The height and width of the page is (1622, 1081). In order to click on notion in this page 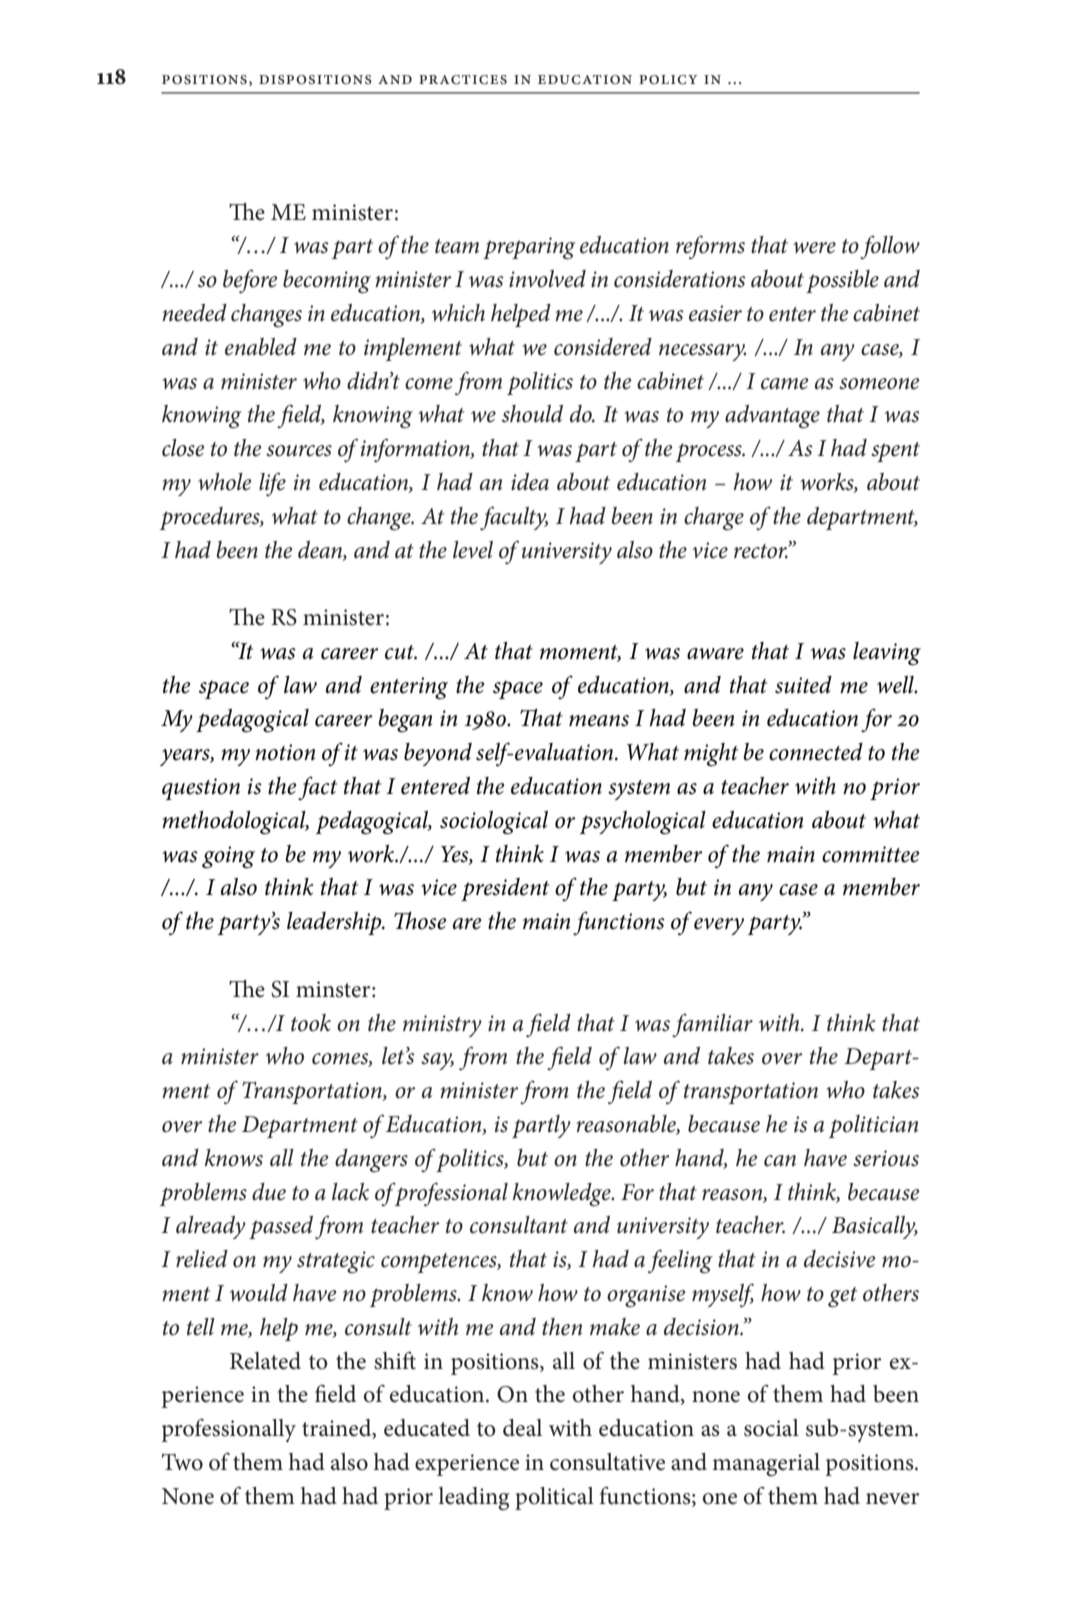, I will do `click(285, 752)`.
